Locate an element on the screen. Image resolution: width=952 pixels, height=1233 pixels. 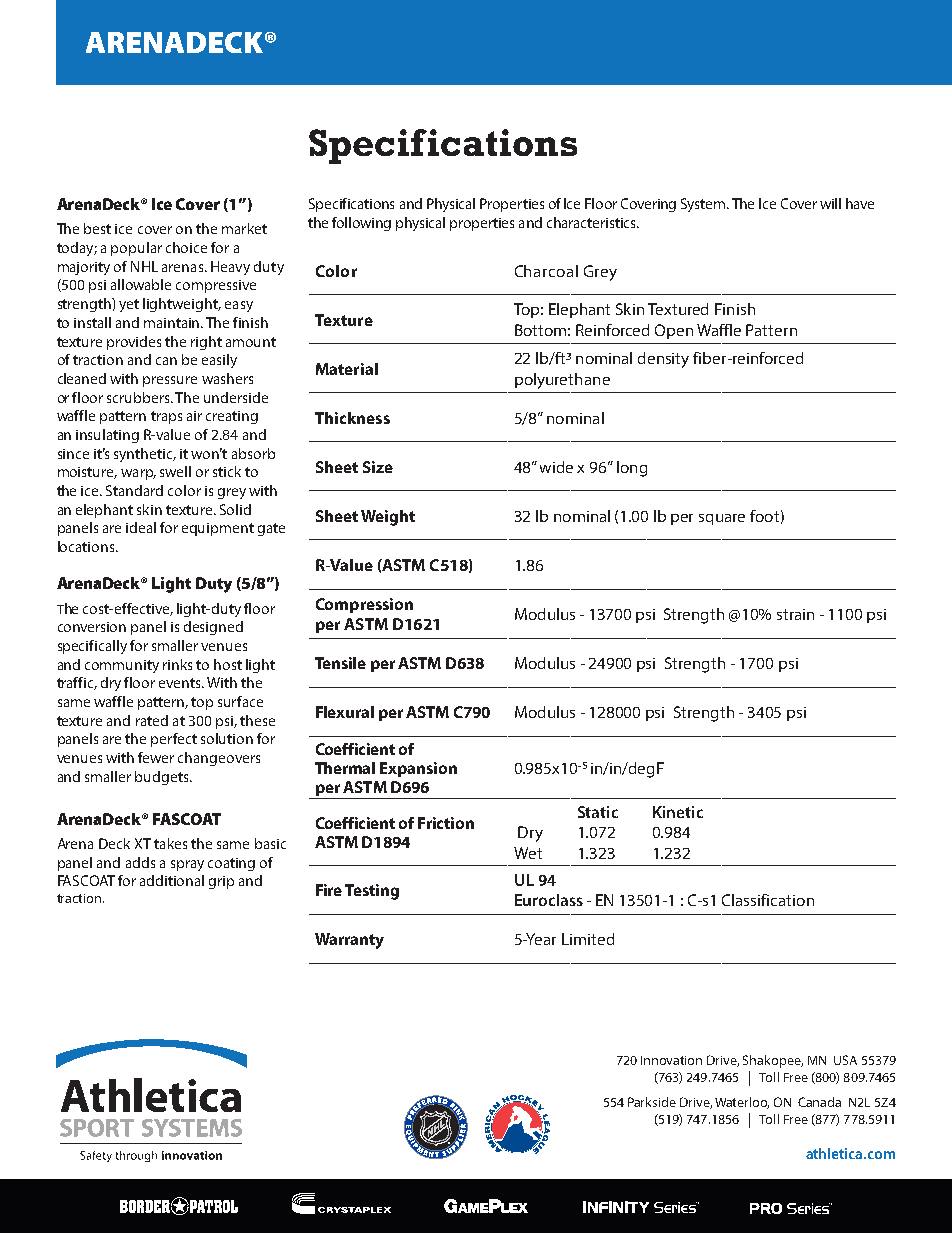
rinks is located at coordinates (177, 664).
